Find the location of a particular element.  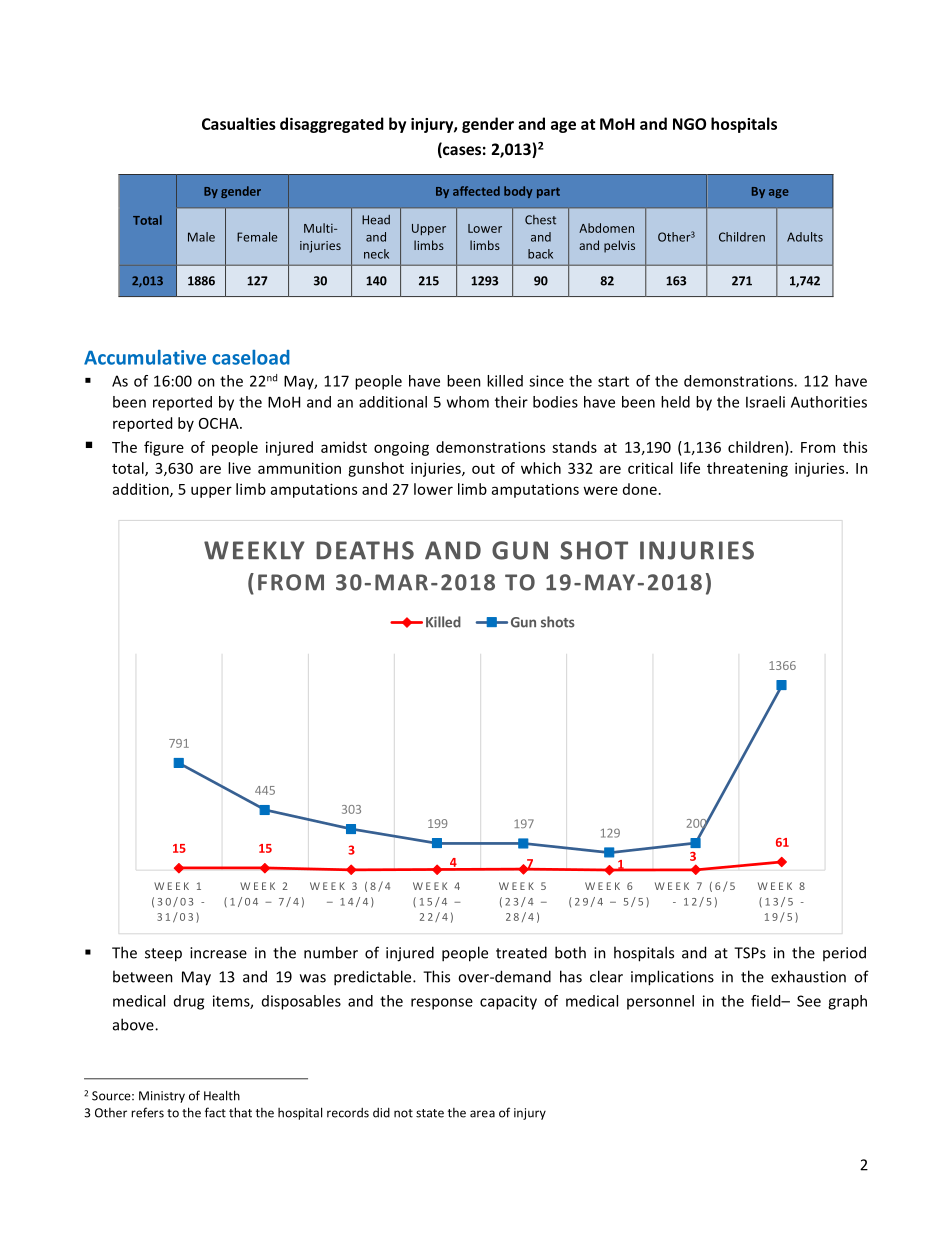

Health is located at coordinates (222, 1095).
